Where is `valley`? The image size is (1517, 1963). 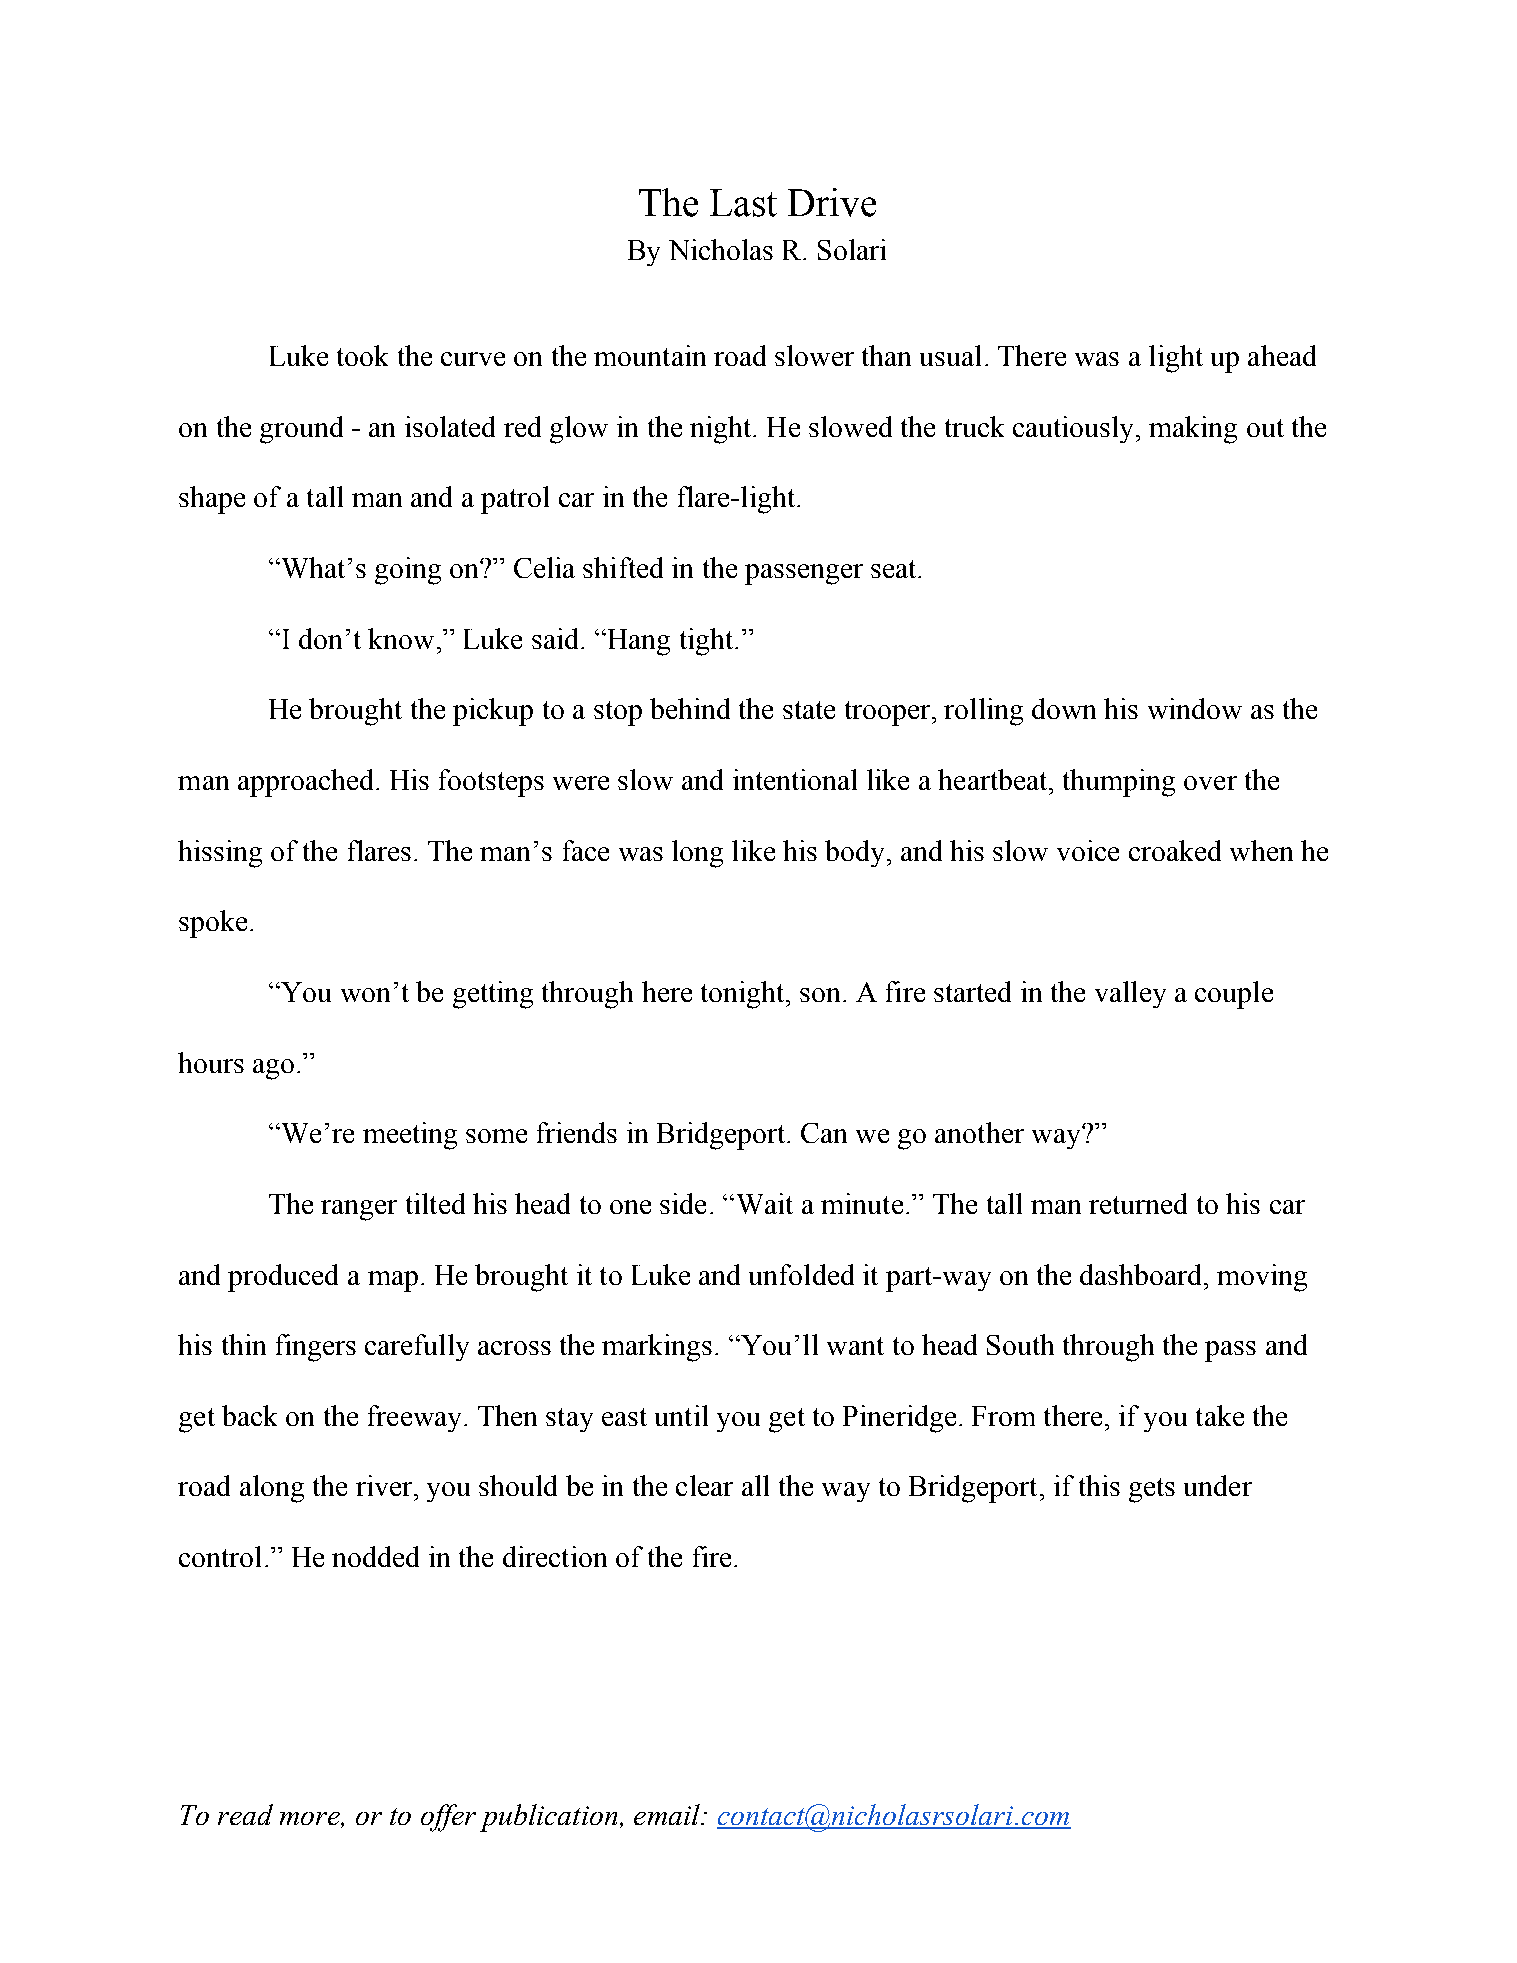 valley is located at coordinates (1130, 994).
